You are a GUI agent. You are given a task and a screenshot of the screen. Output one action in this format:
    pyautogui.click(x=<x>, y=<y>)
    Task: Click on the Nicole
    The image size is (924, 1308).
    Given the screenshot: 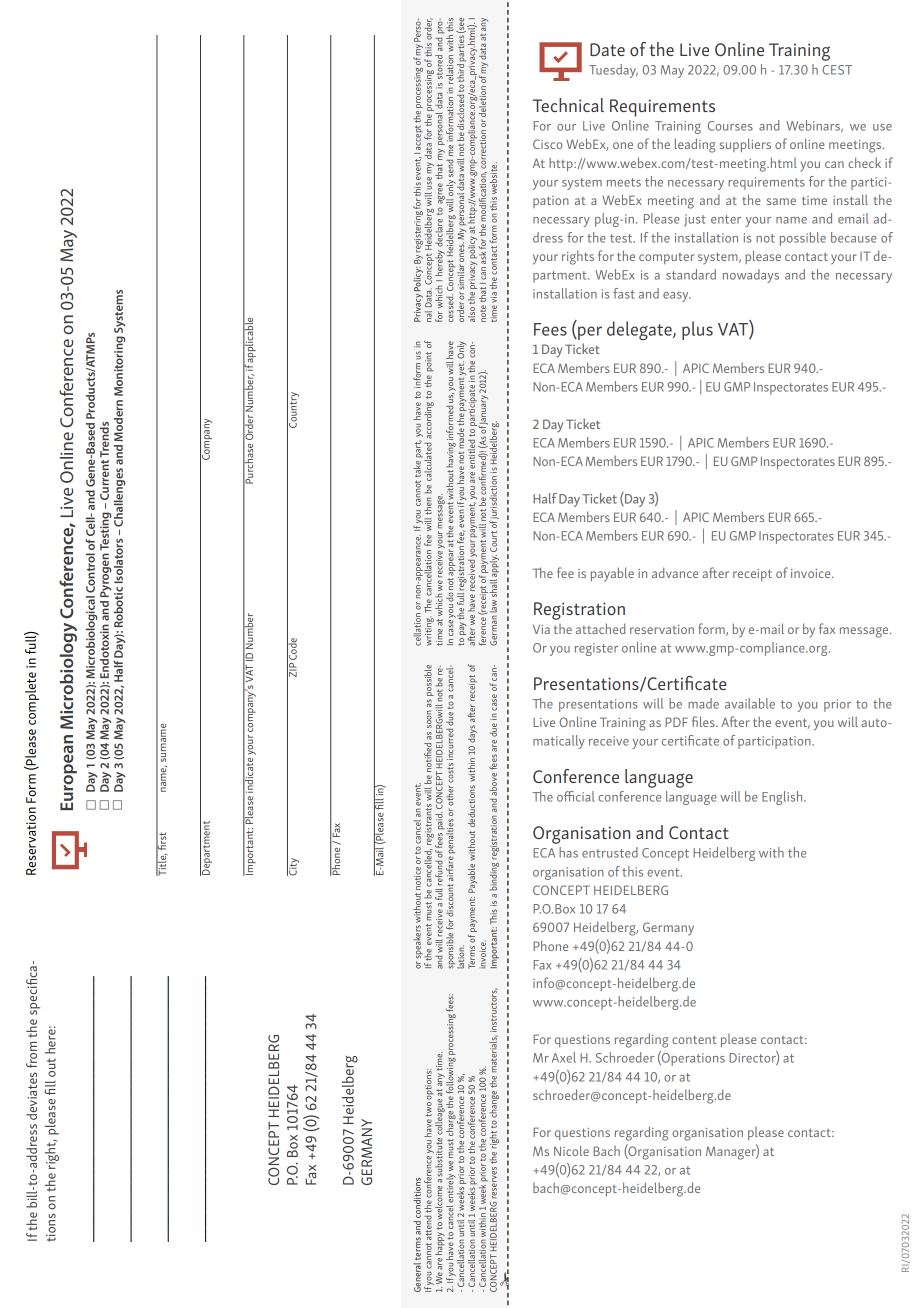 What is the action you would take?
    pyautogui.click(x=571, y=1150)
